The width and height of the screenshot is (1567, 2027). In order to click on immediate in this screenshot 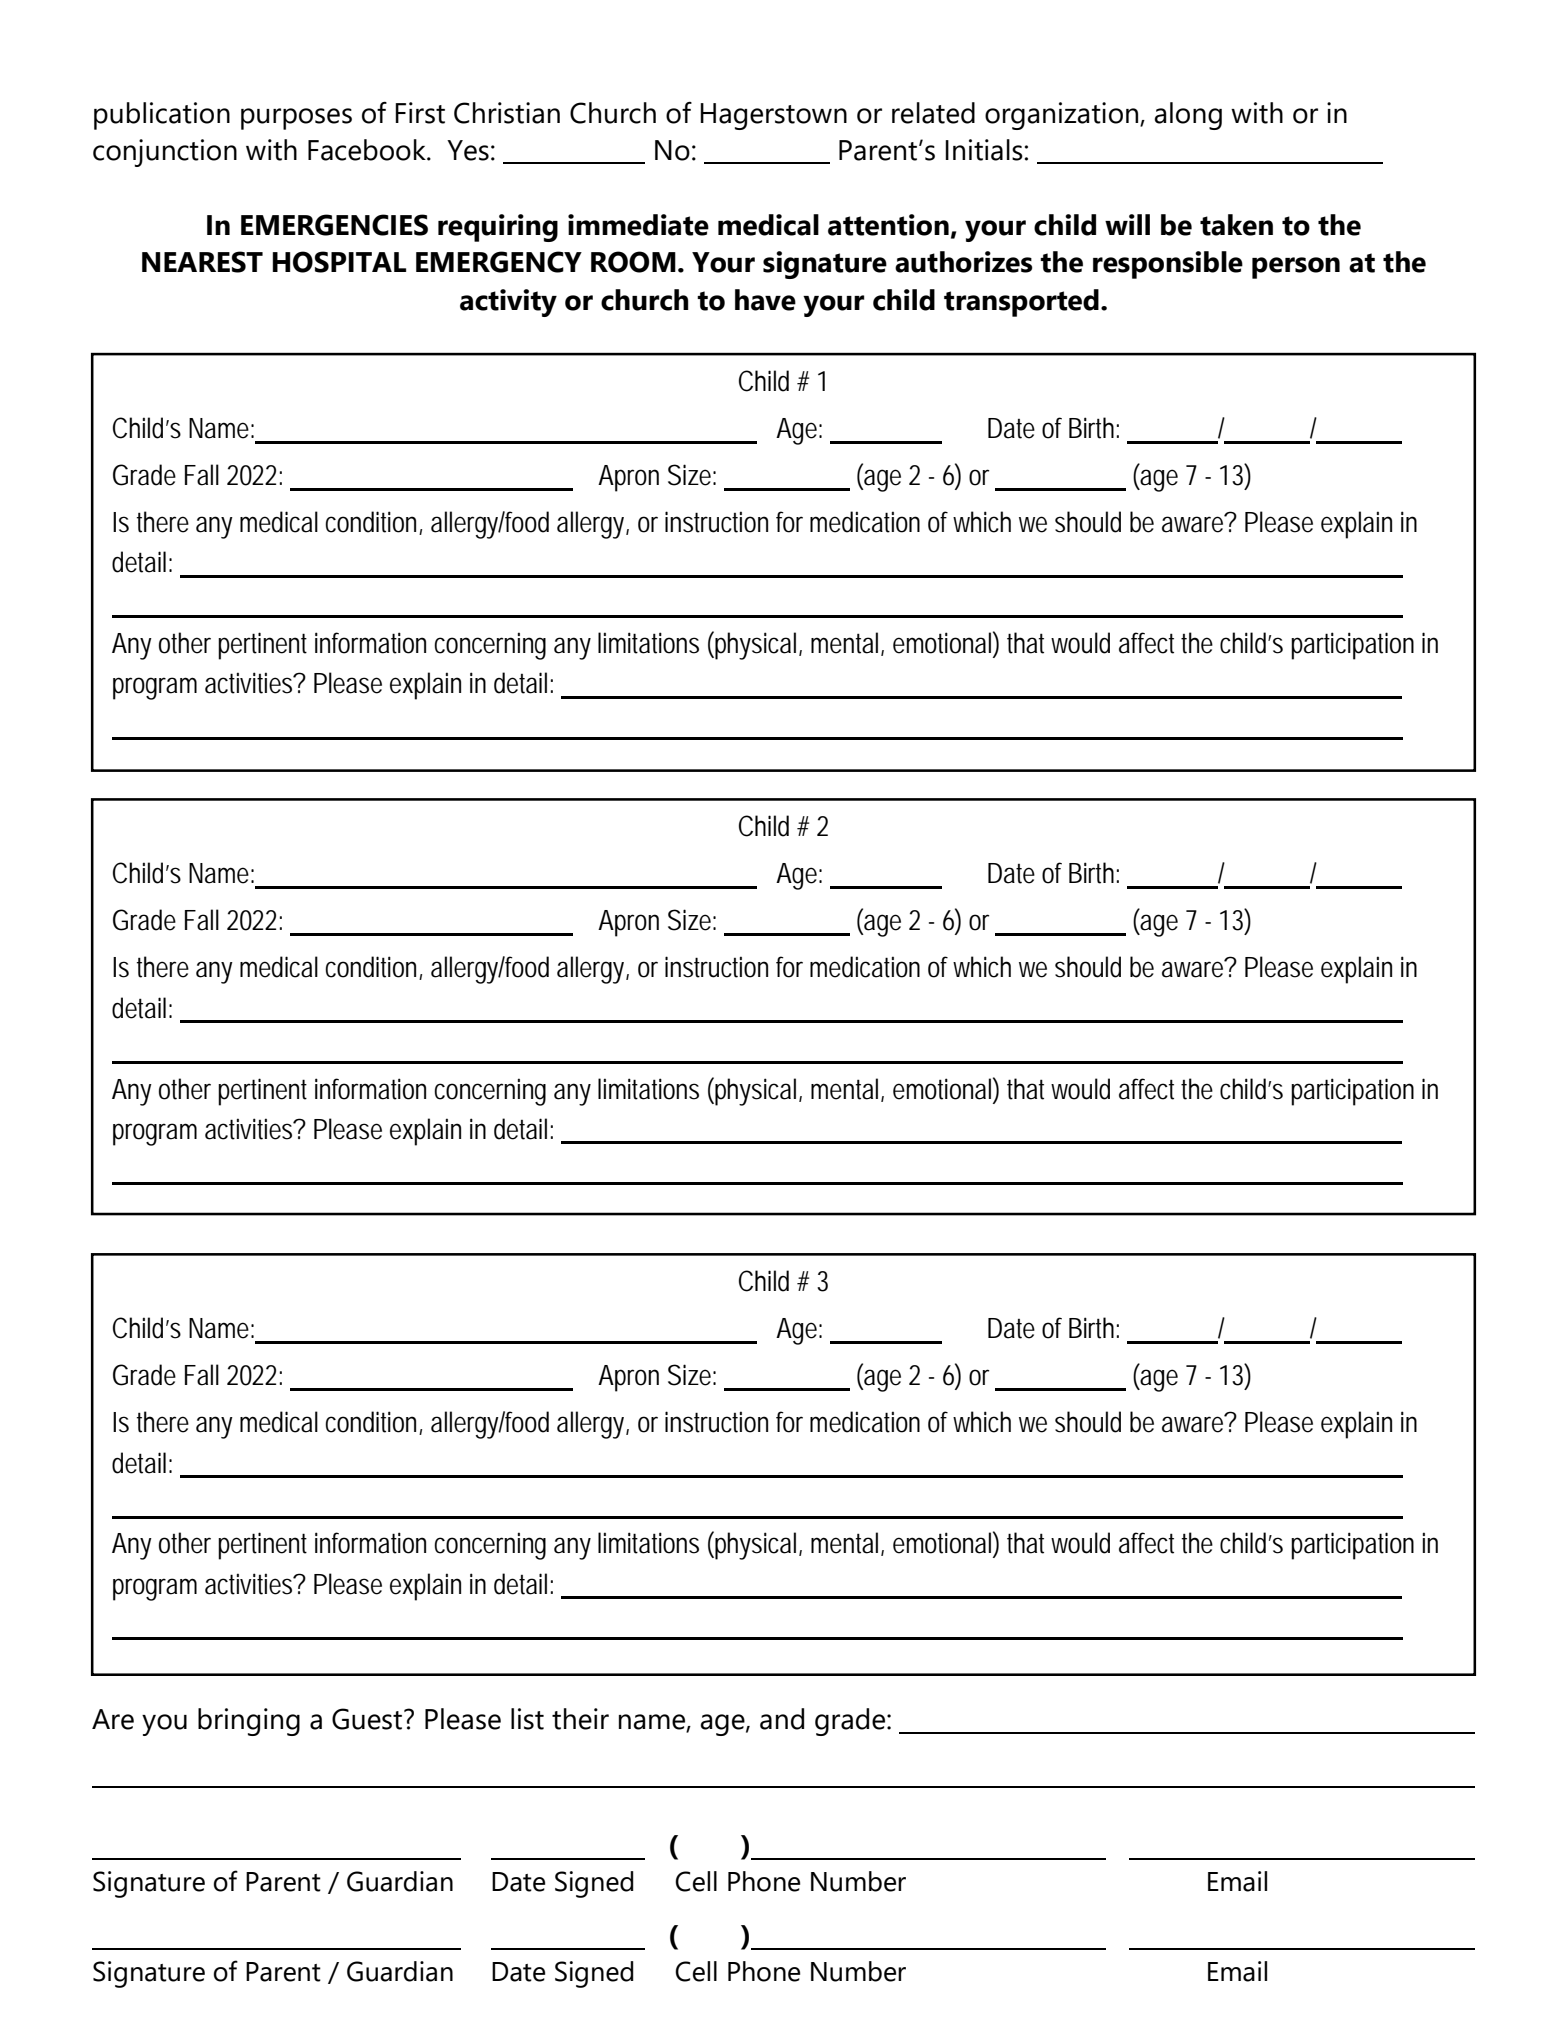, I will do `click(638, 225)`.
